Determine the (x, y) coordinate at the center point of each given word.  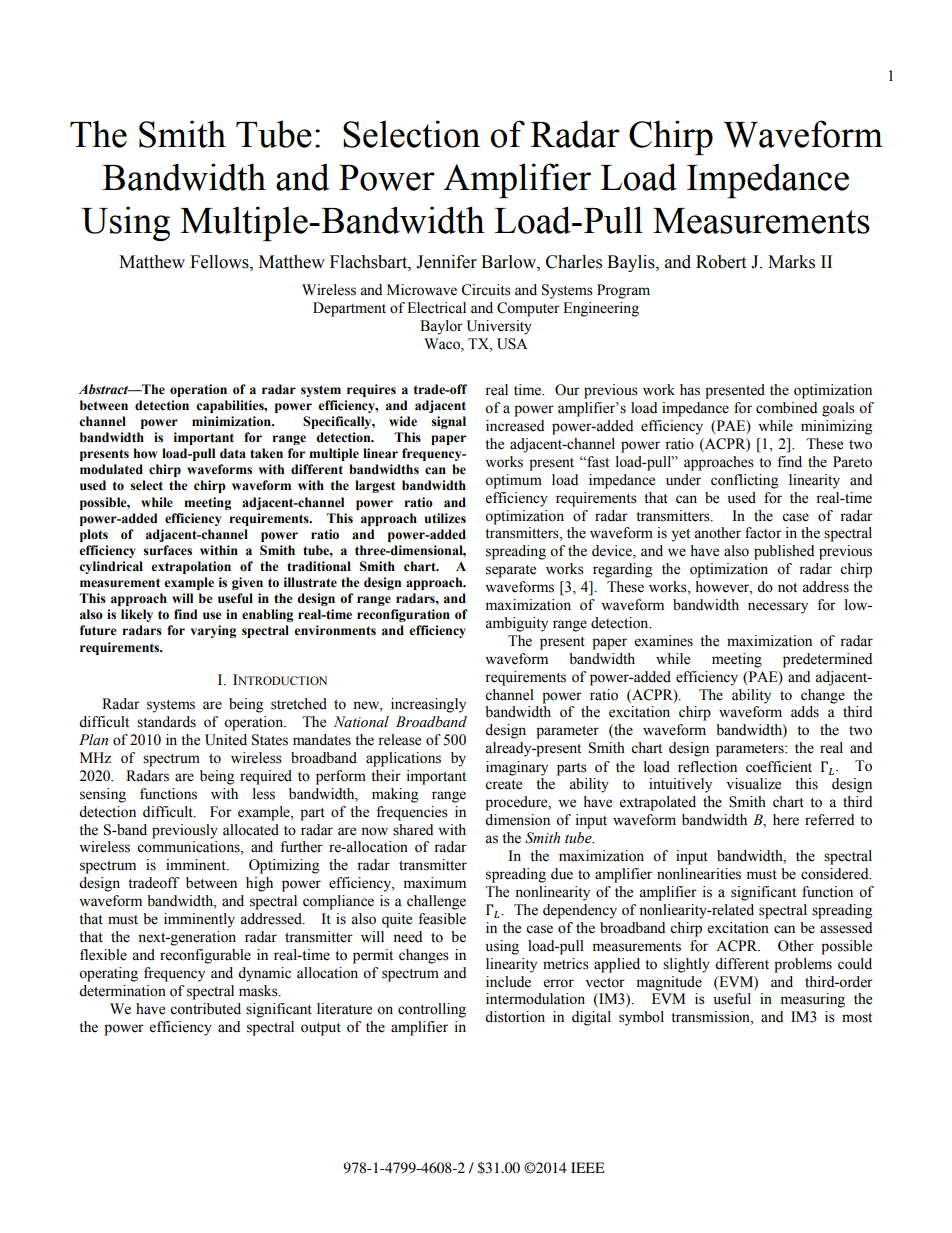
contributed (205, 1009)
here (786, 820)
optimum (513, 481)
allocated (251, 830)
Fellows (220, 262)
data (233, 453)
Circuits (486, 290)
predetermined (827, 660)
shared (413, 830)
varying (213, 631)
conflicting (744, 481)
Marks (791, 262)
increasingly (428, 705)
